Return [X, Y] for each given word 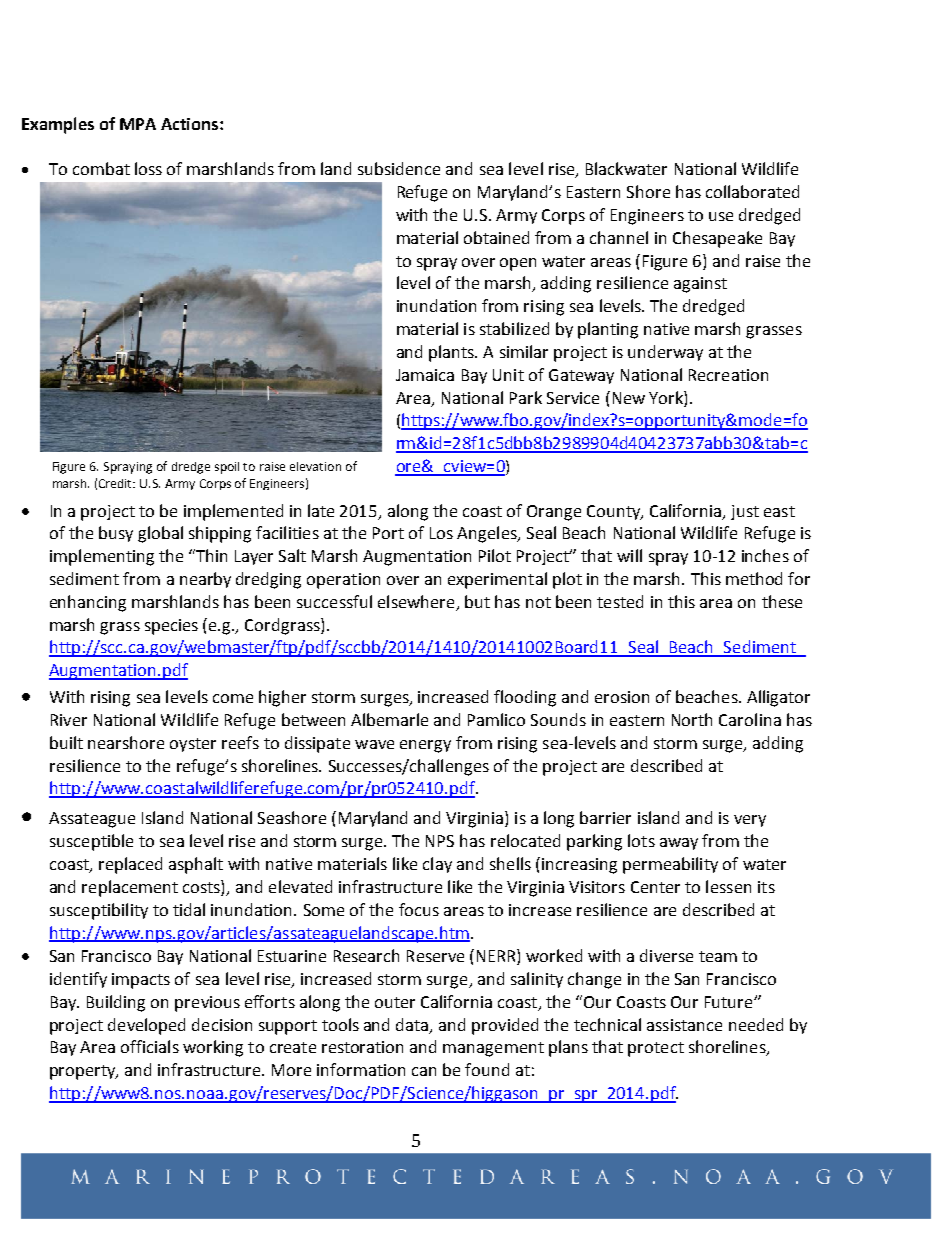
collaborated [752, 191]
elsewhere [417, 603]
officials [150, 1046]
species [171, 627]
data [413, 1025]
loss [148, 168]
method [754, 578]
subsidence [399, 168]
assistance [684, 1025]
